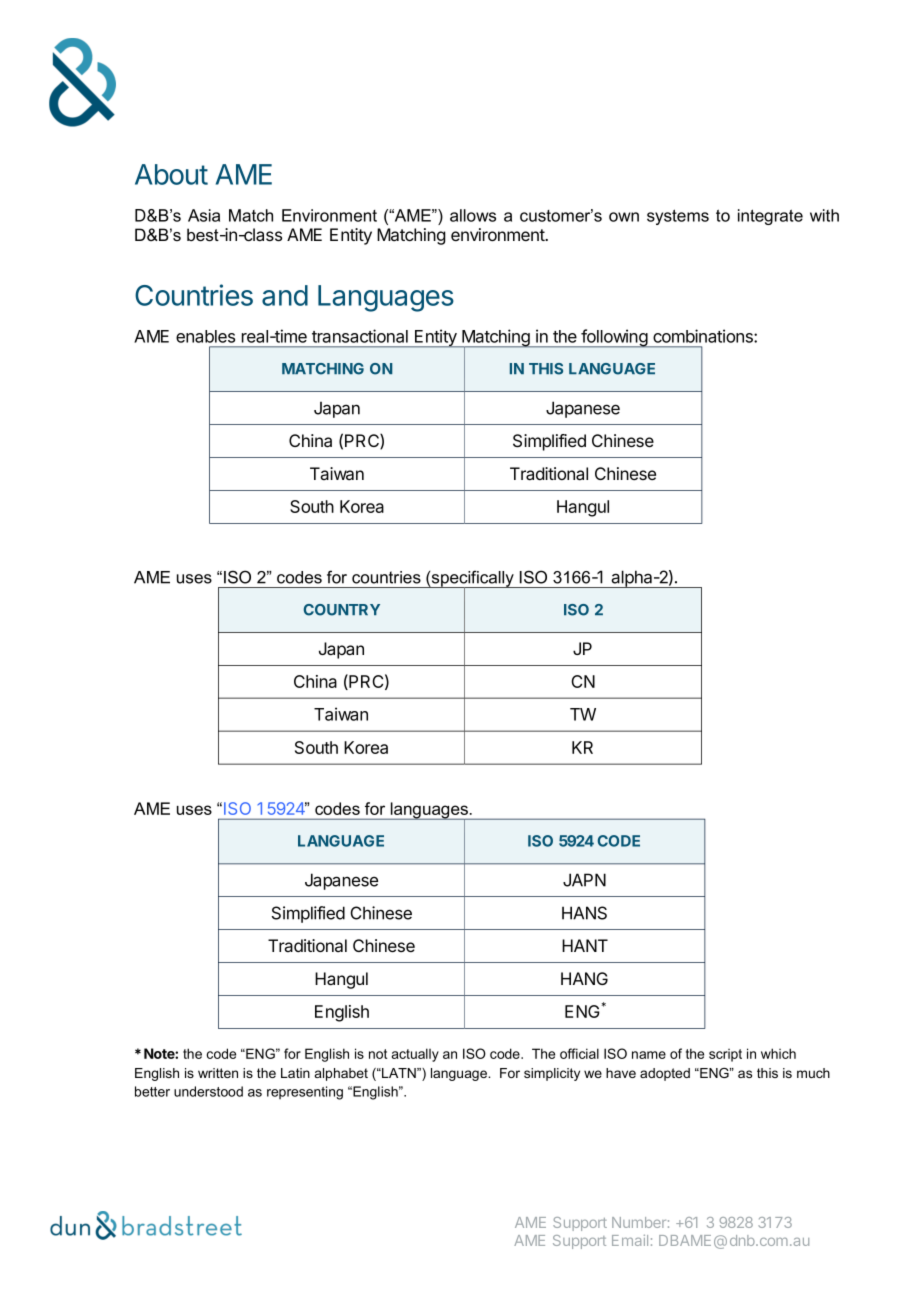 Image resolution: width=924 pixels, height=1309 pixels. I want to click on simplicity, so click(552, 1074).
